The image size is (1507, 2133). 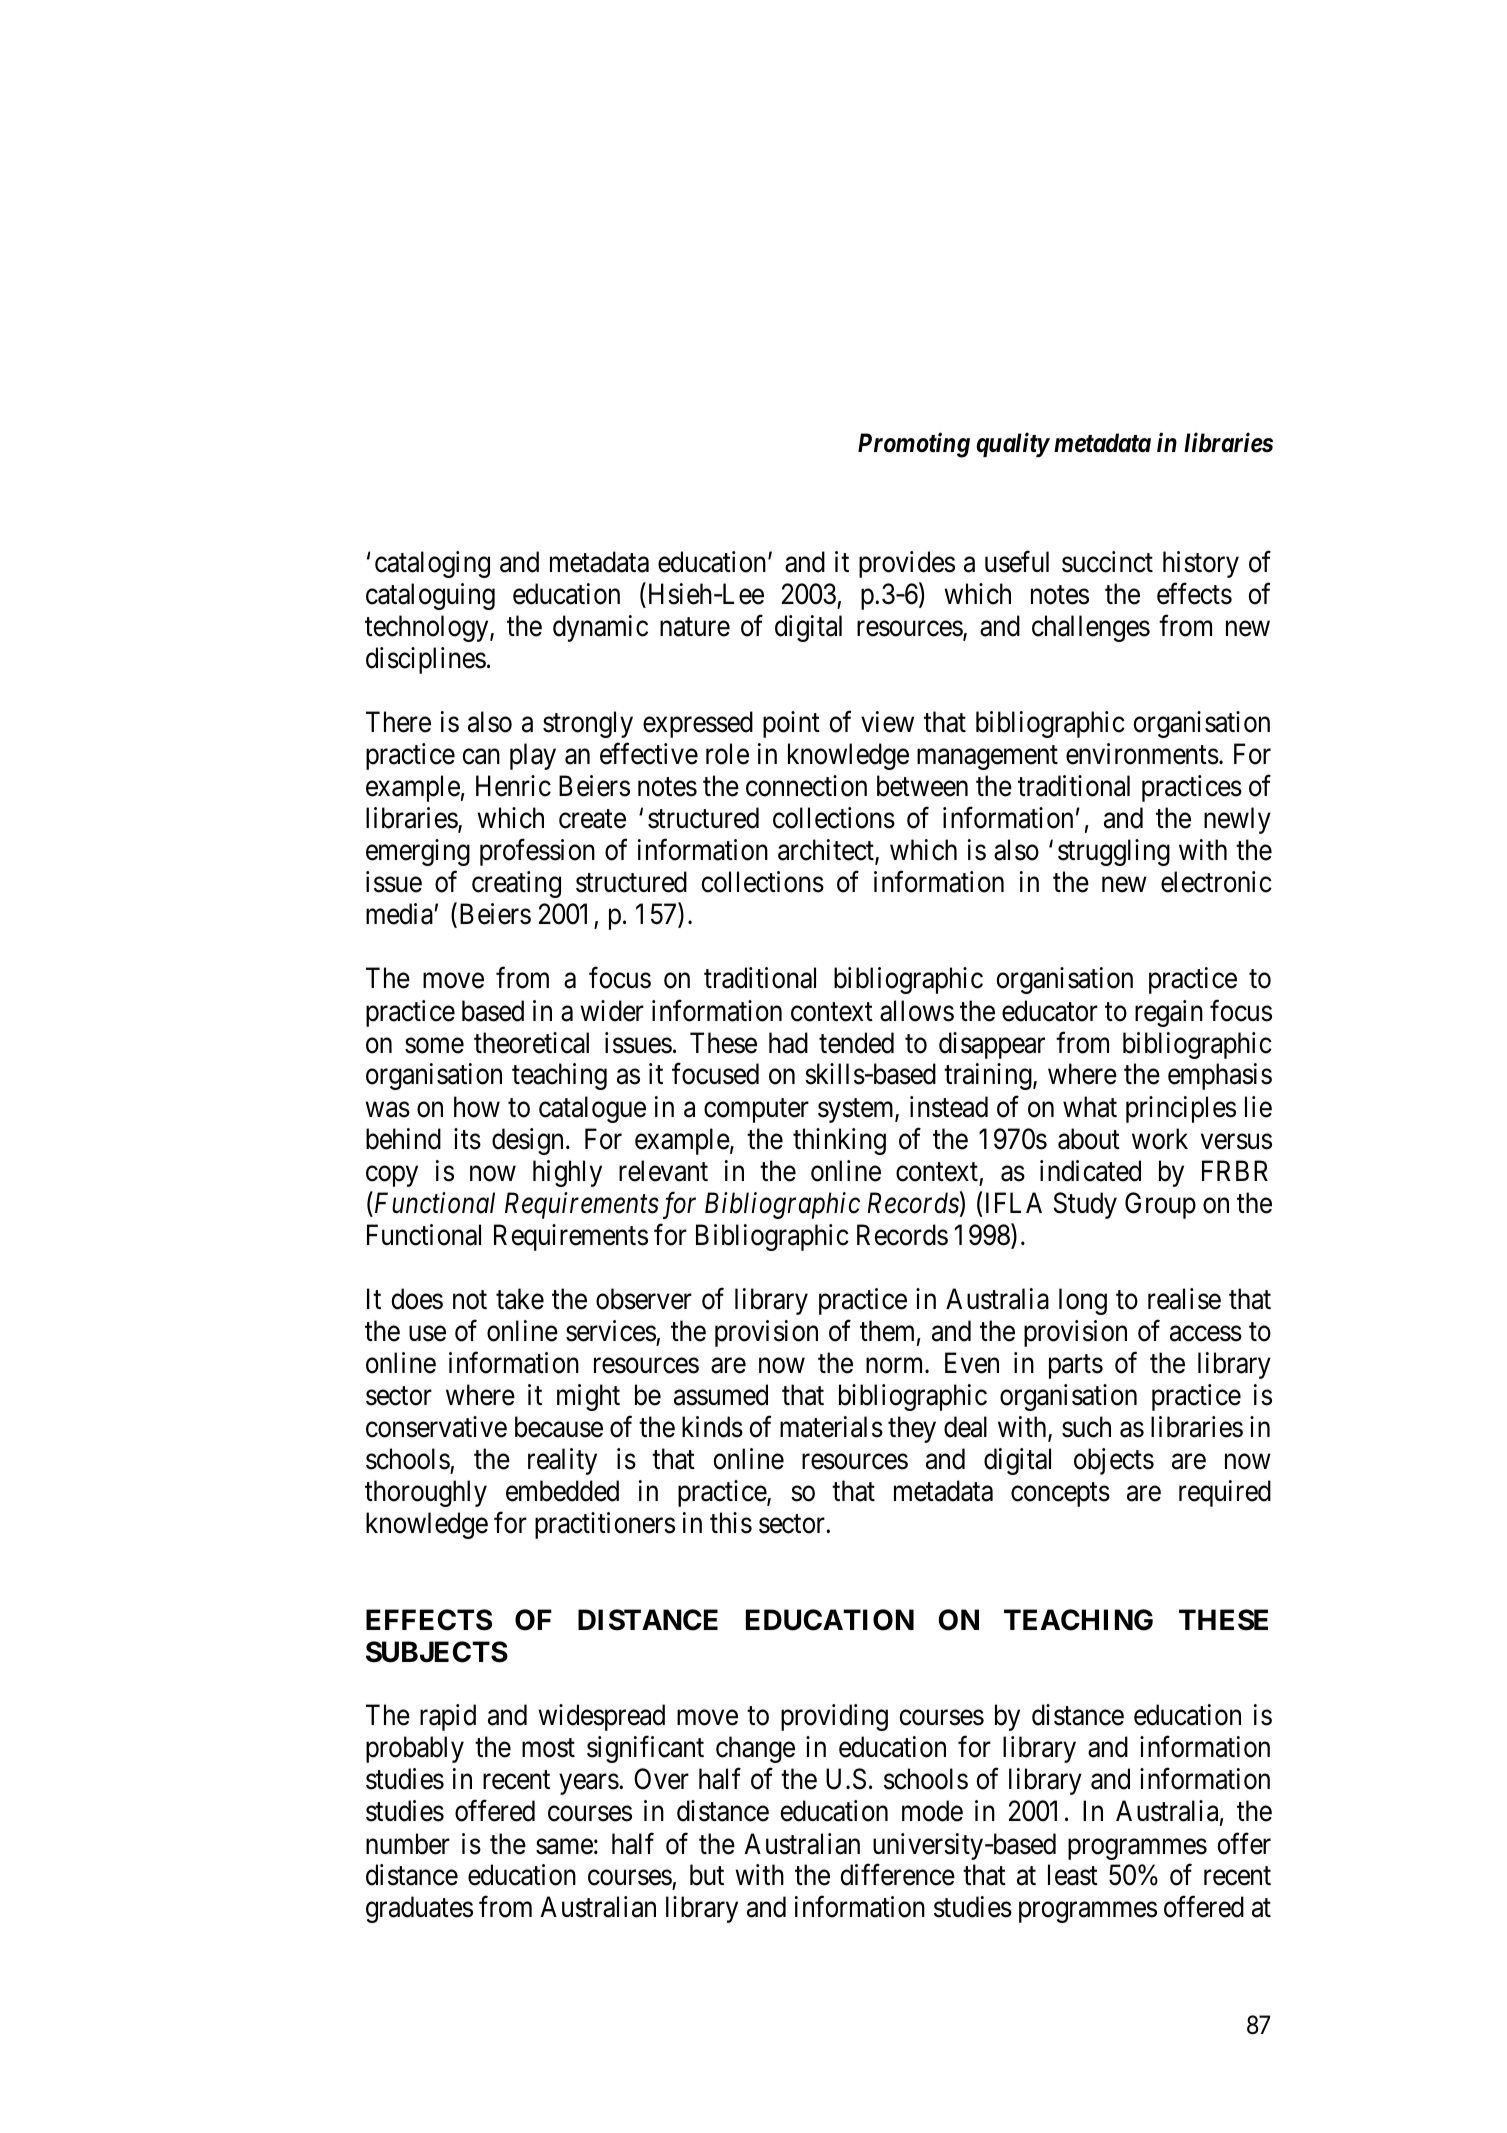 What do you see at coordinates (1114, 1461) in the screenshot?
I see `objects` at bounding box center [1114, 1461].
